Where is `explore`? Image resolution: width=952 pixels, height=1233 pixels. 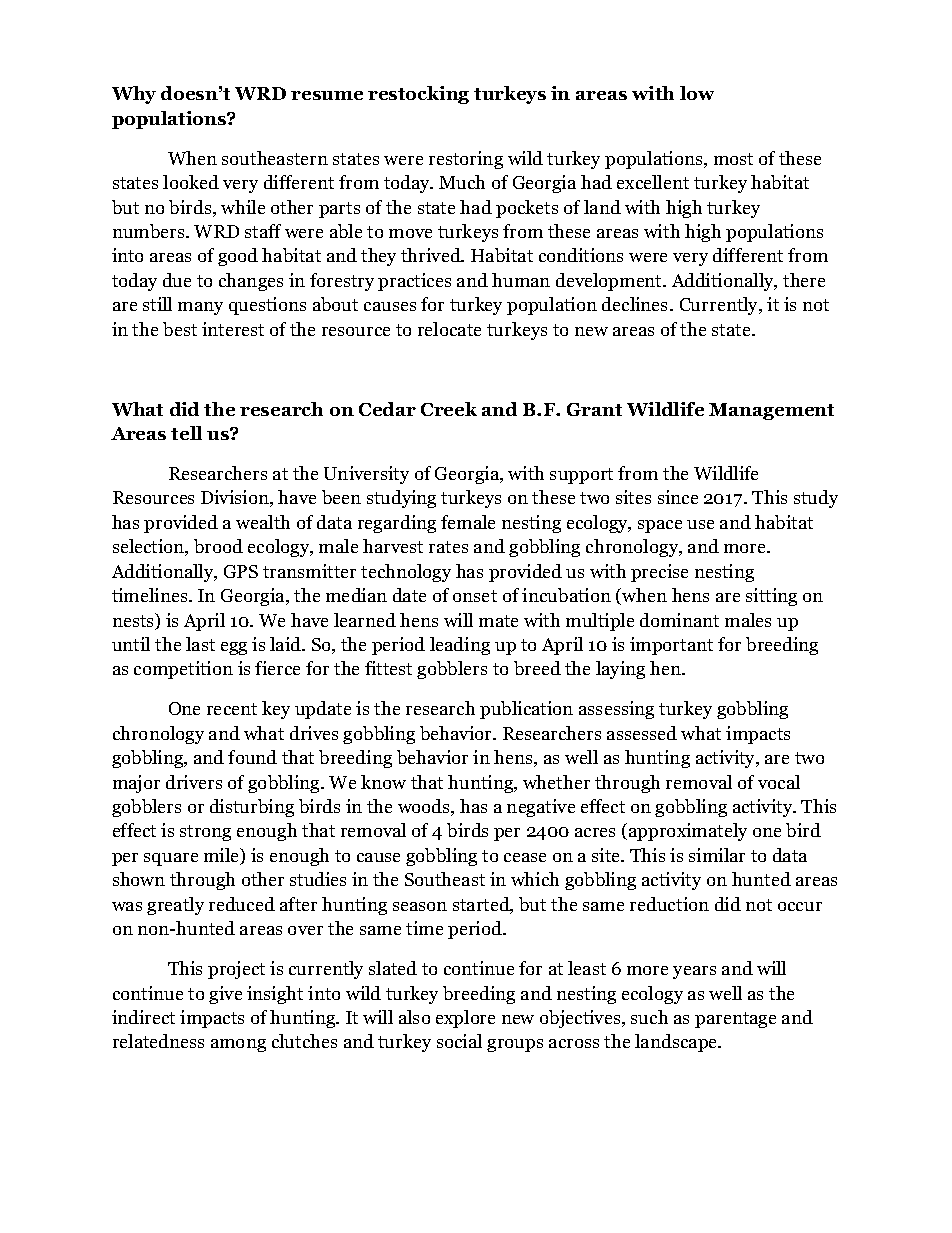
explore is located at coordinates (465, 1019).
